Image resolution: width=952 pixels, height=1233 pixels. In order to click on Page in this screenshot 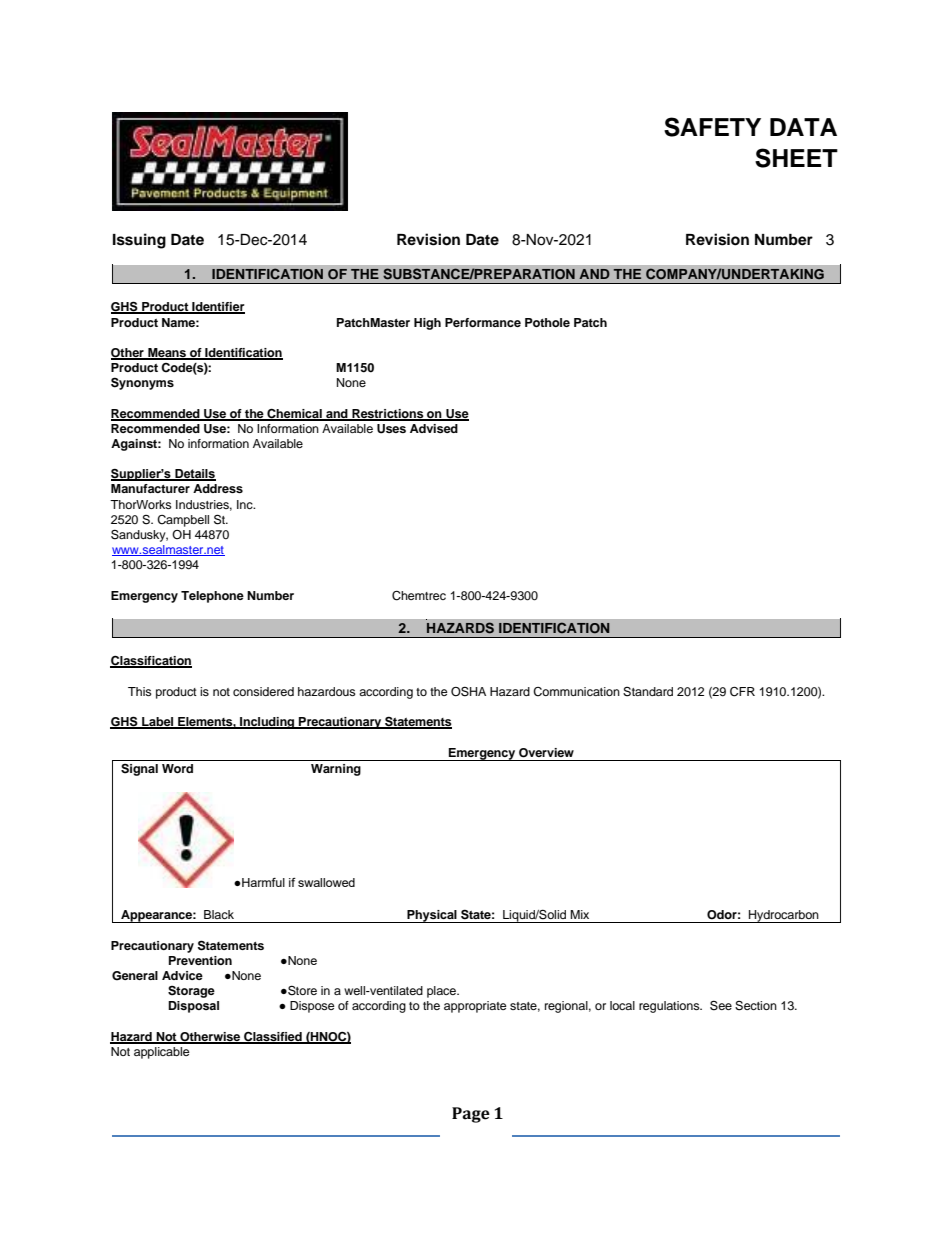, I will do `click(471, 1115)`.
